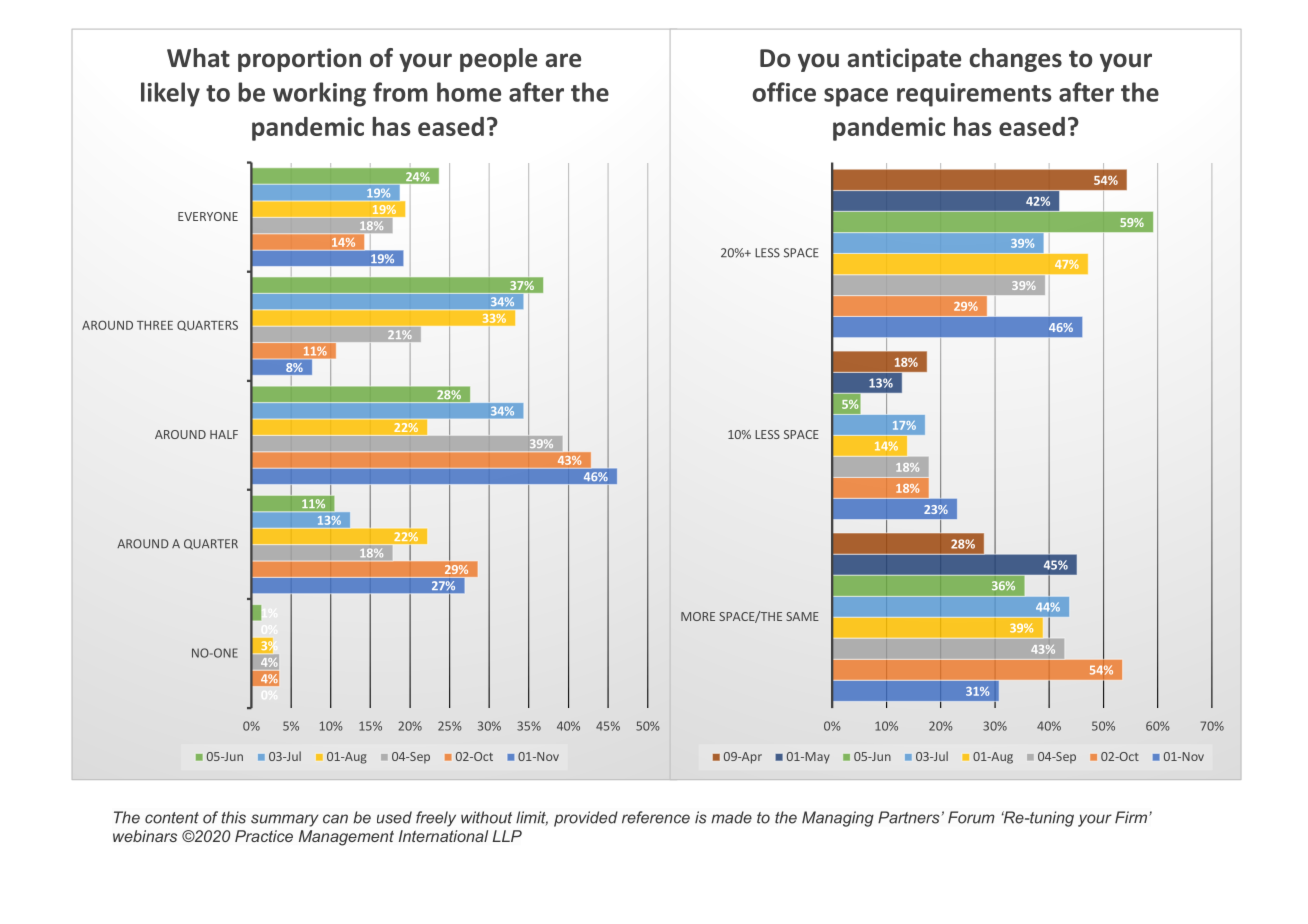  Describe the element at coordinates (1016, 60) in the page. I see `changes` at that location.
